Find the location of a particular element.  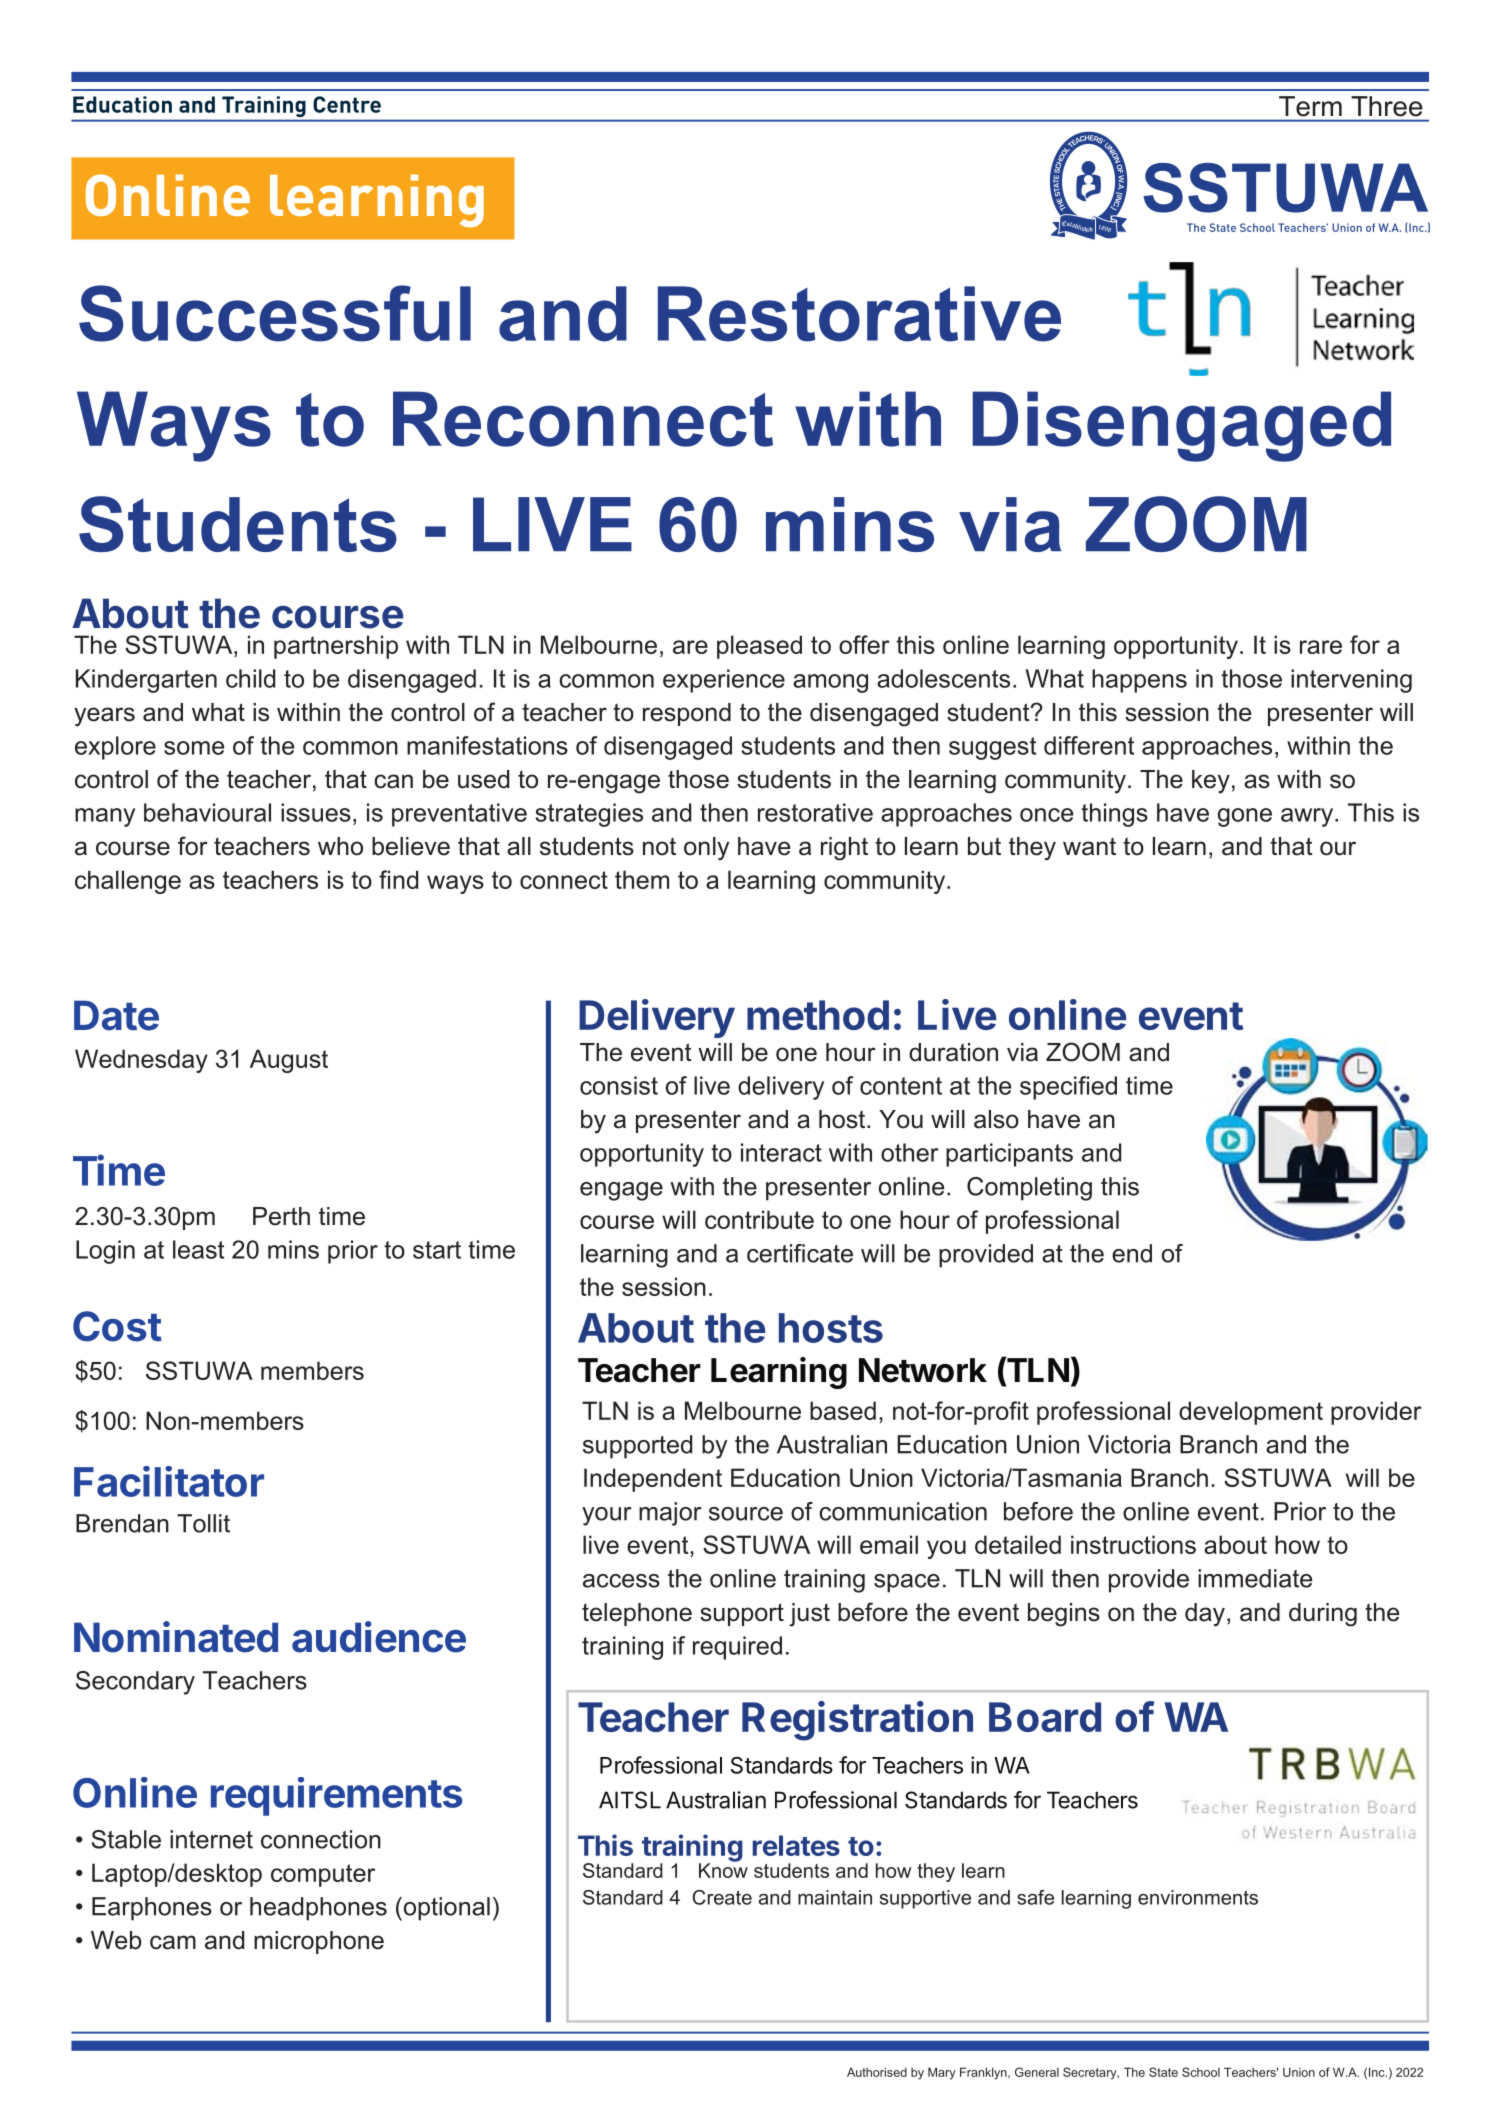

Three is located at coordinates (1386, 106).
